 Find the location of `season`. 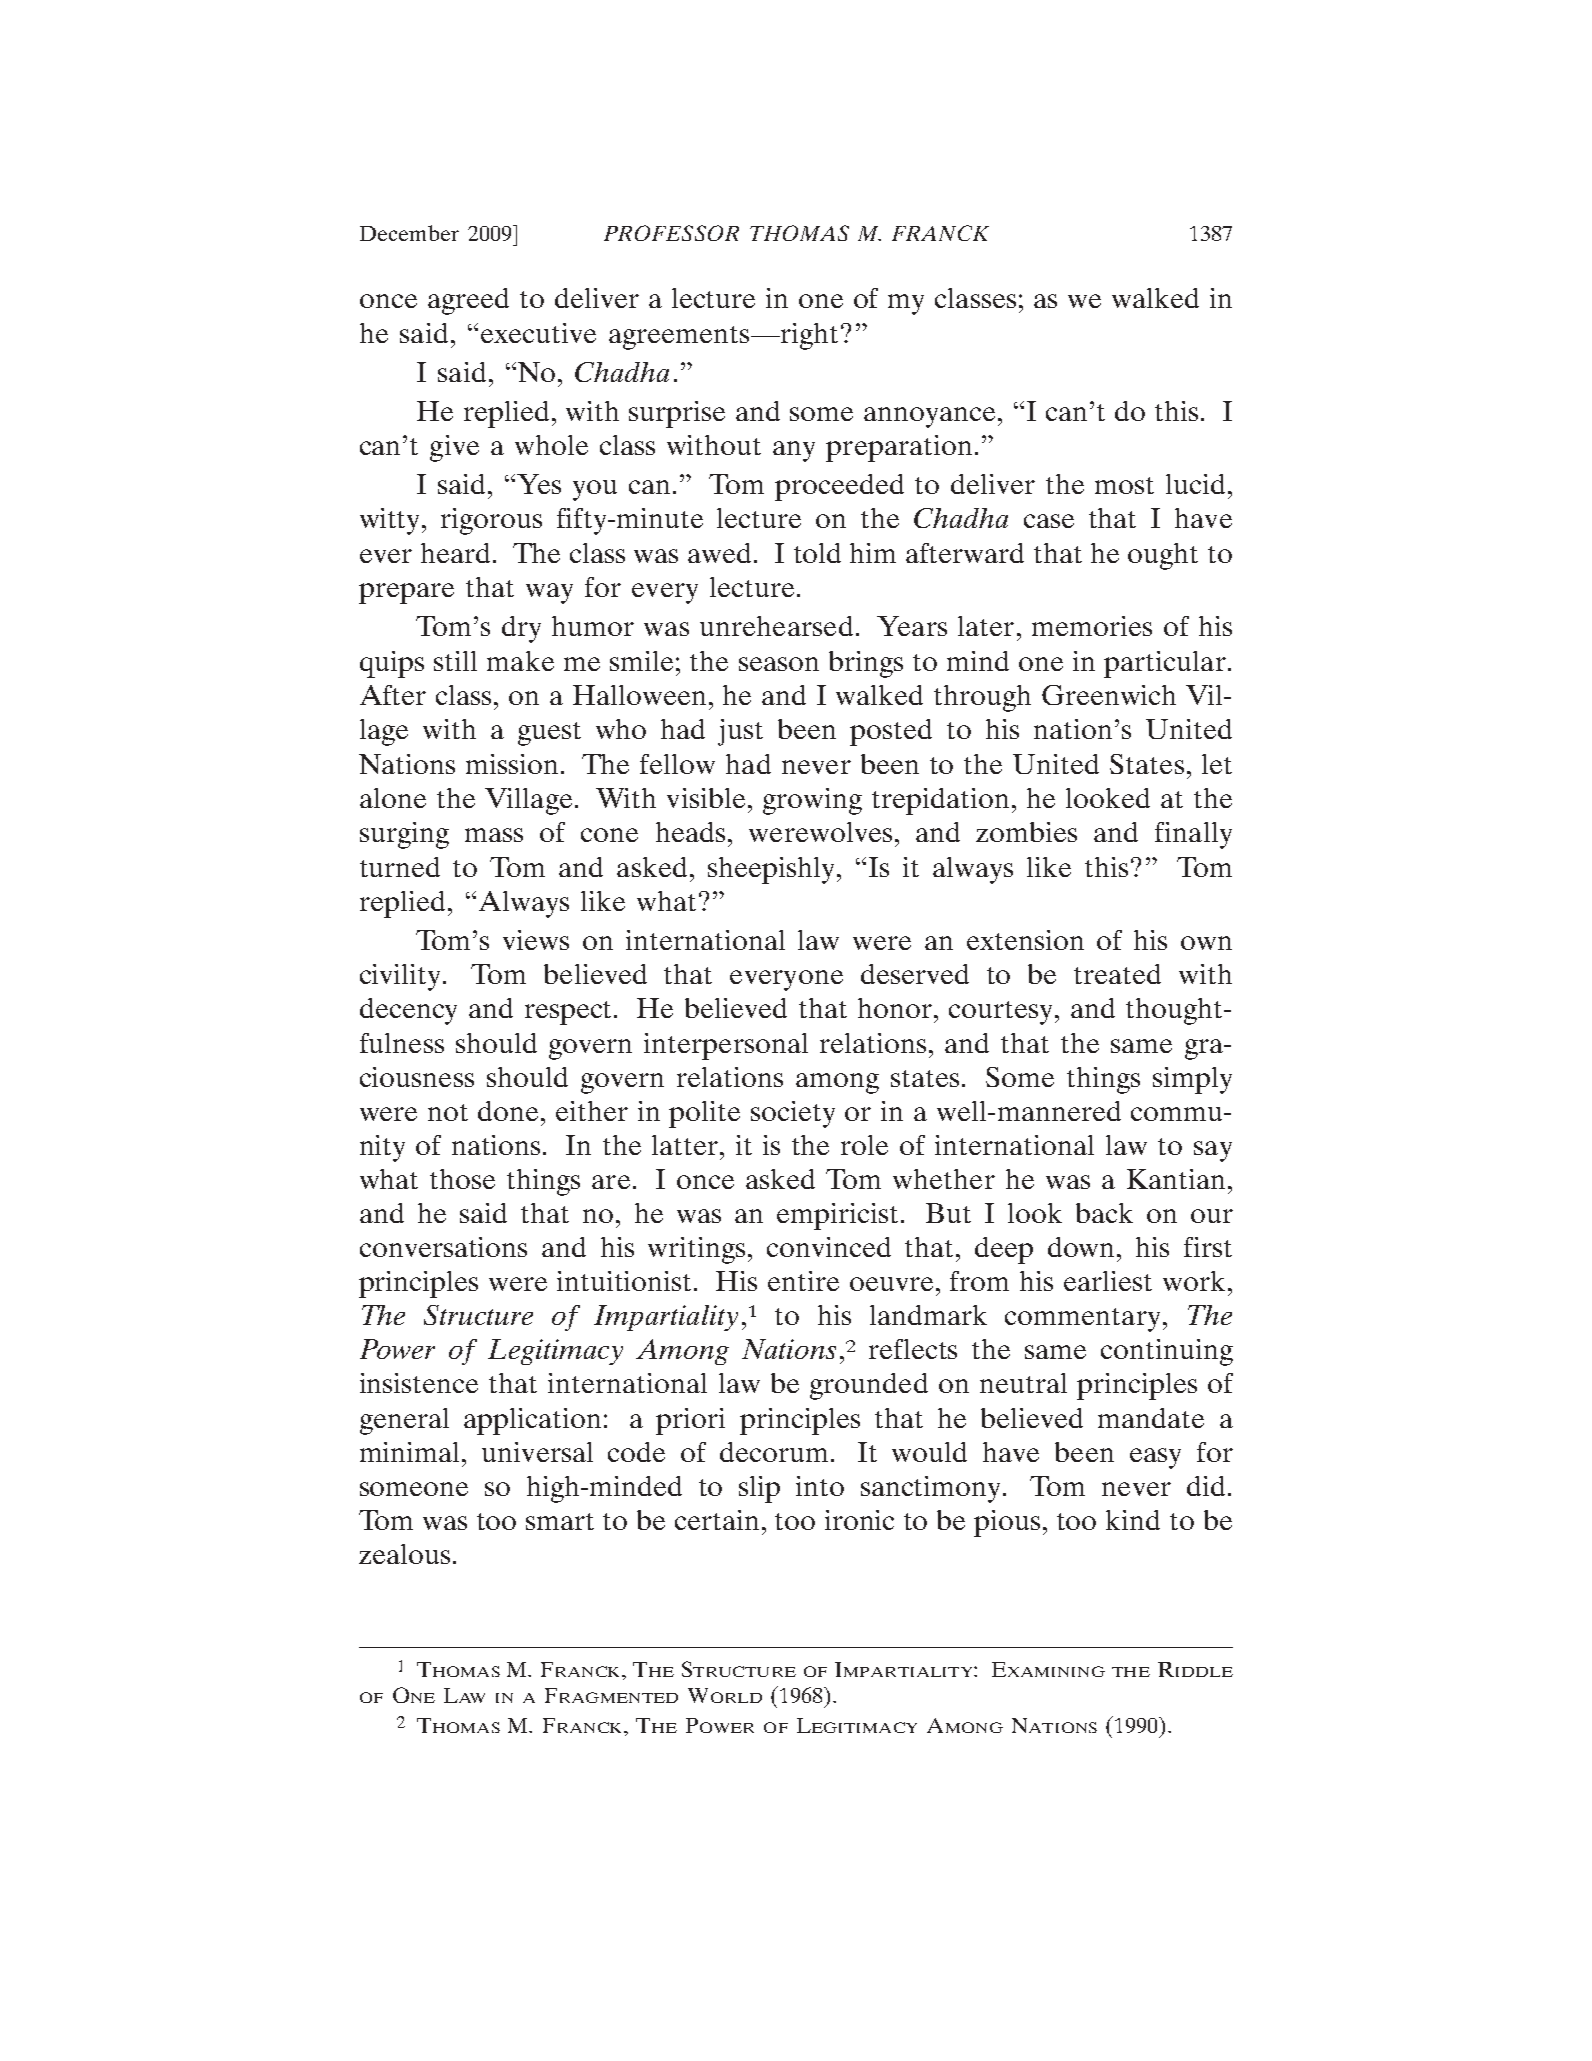

season is located at coordinates (779, 664).
